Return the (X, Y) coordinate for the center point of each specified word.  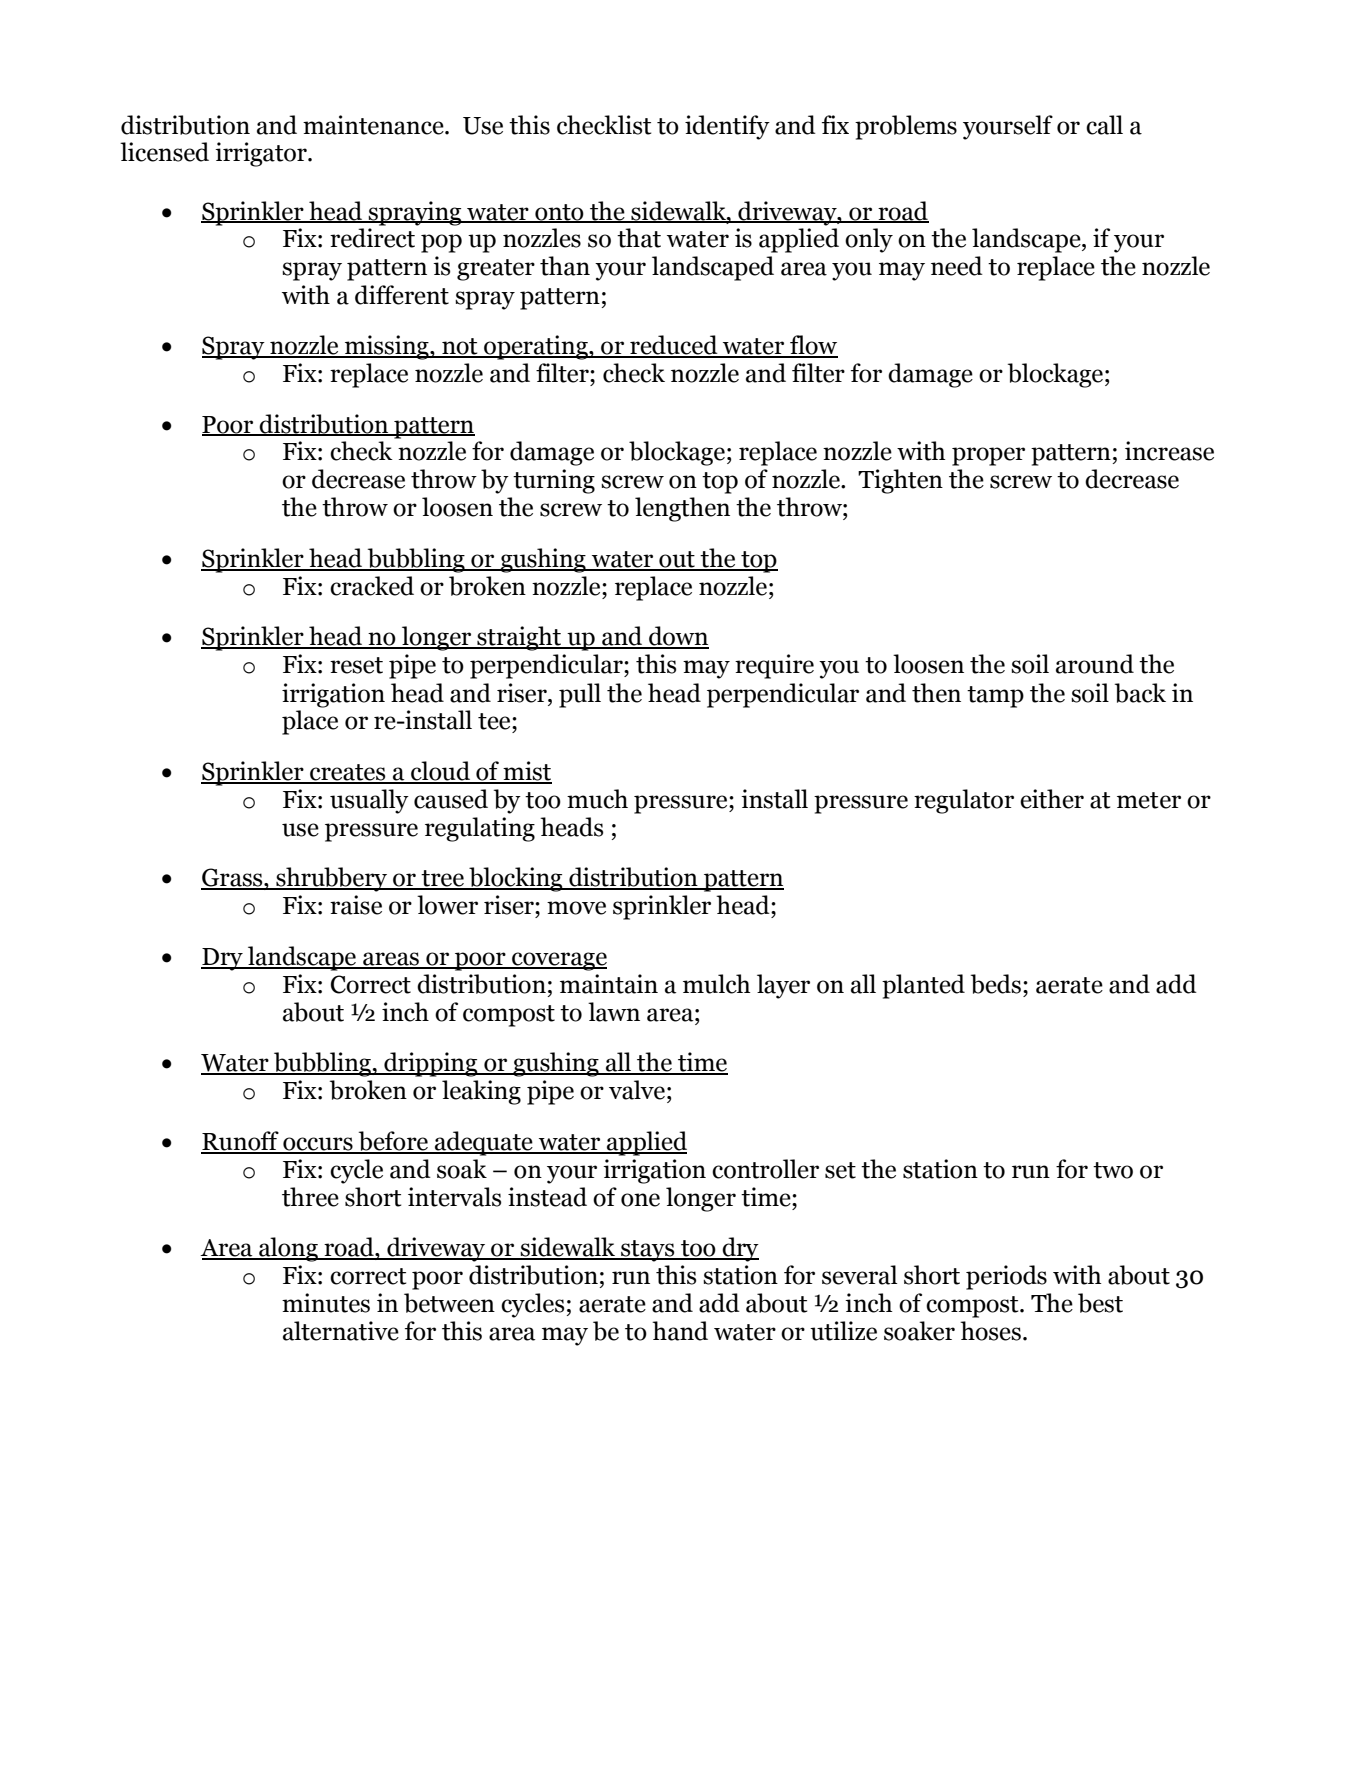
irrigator (262, 154)
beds (996, 984)
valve (637, 1090)
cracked (372, 586)
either (1052, 799)
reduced (674, 346)
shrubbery (332, 879)
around (1095, 664)
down (678, 637)
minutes (326, 1303)
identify (727, 127)
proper (988, 456)
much (597, 799)
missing (387, 347)
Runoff (241, 1142)
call (1104, 125)
